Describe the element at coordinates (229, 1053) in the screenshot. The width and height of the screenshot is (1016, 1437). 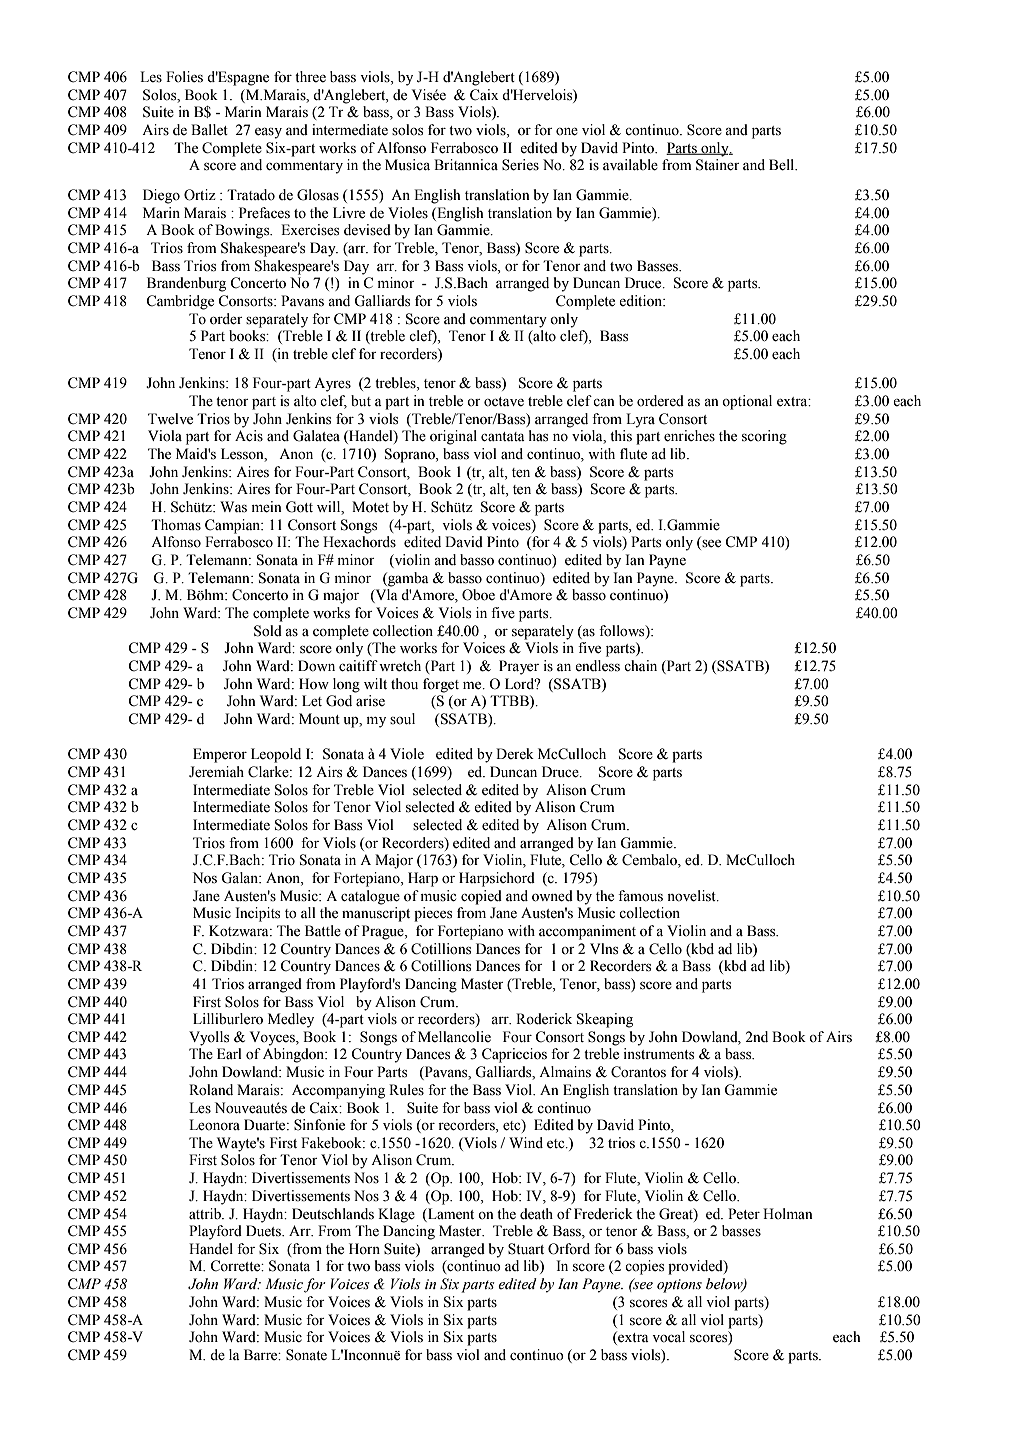
I see `Earl` at that location.
